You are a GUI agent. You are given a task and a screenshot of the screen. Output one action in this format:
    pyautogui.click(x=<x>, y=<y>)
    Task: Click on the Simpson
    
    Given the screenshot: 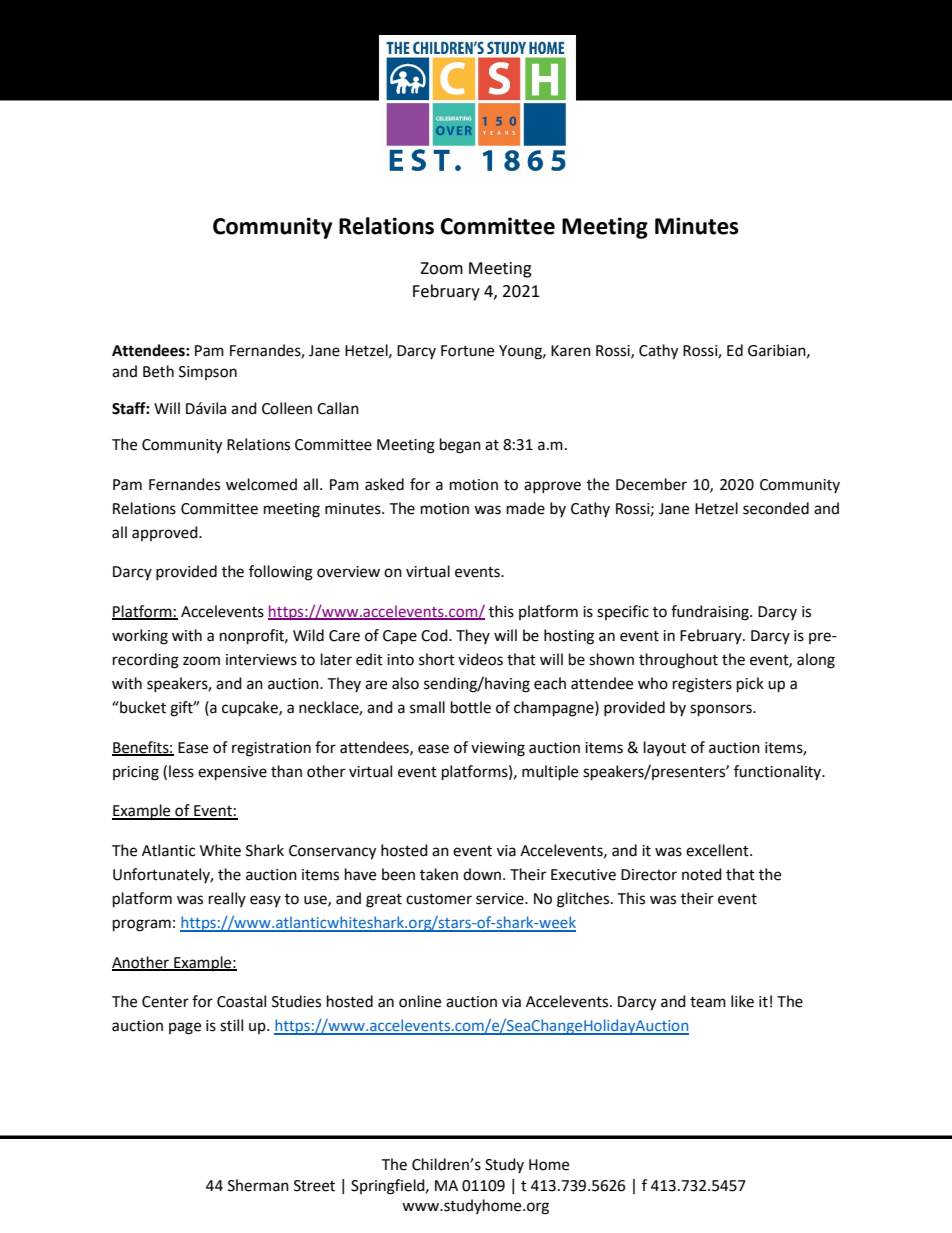 What is the action you would take?
    pyautogui.click(x=208, y=373)
